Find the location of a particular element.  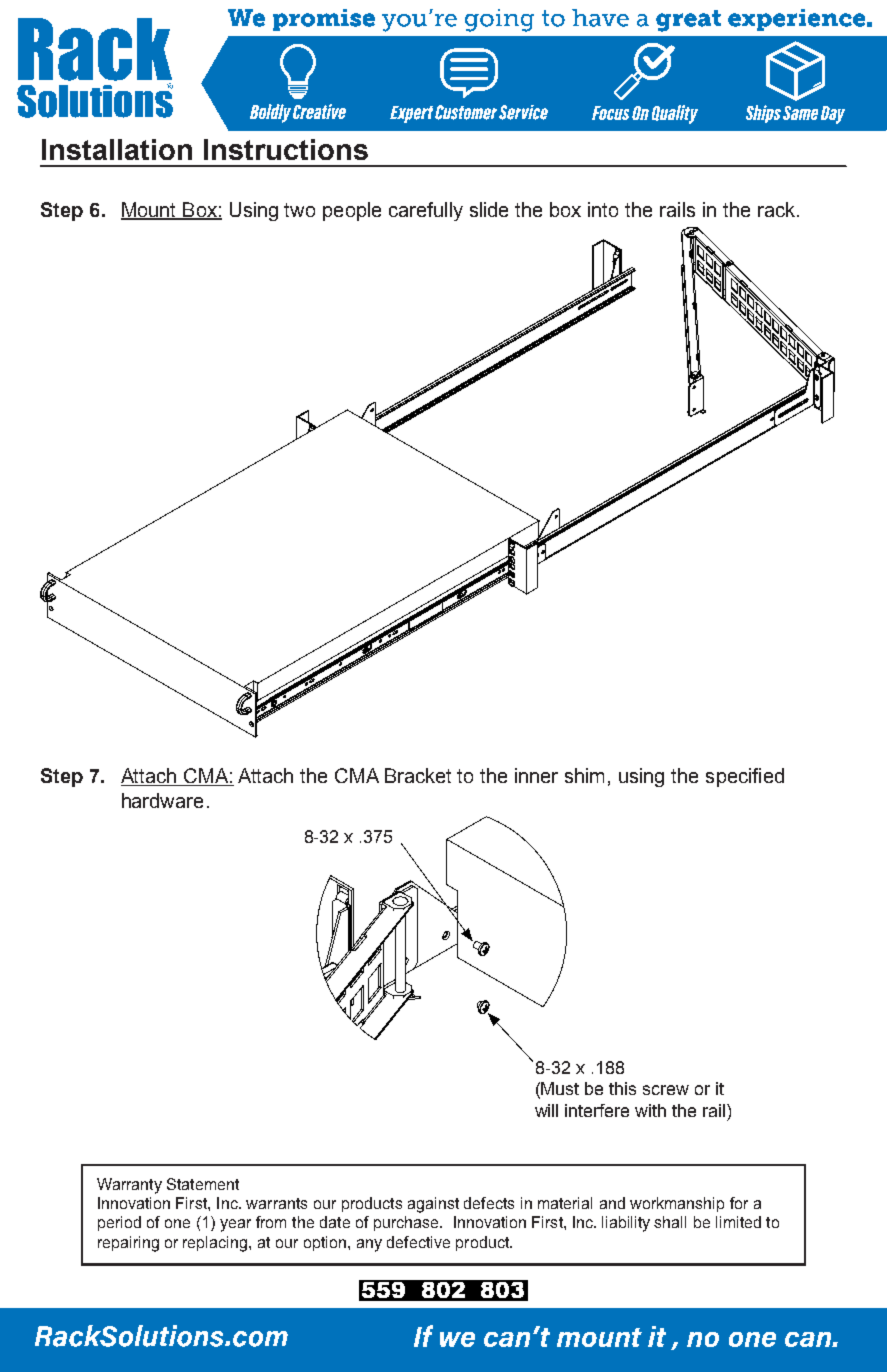

hardware is located at coordinates (162, 800).
